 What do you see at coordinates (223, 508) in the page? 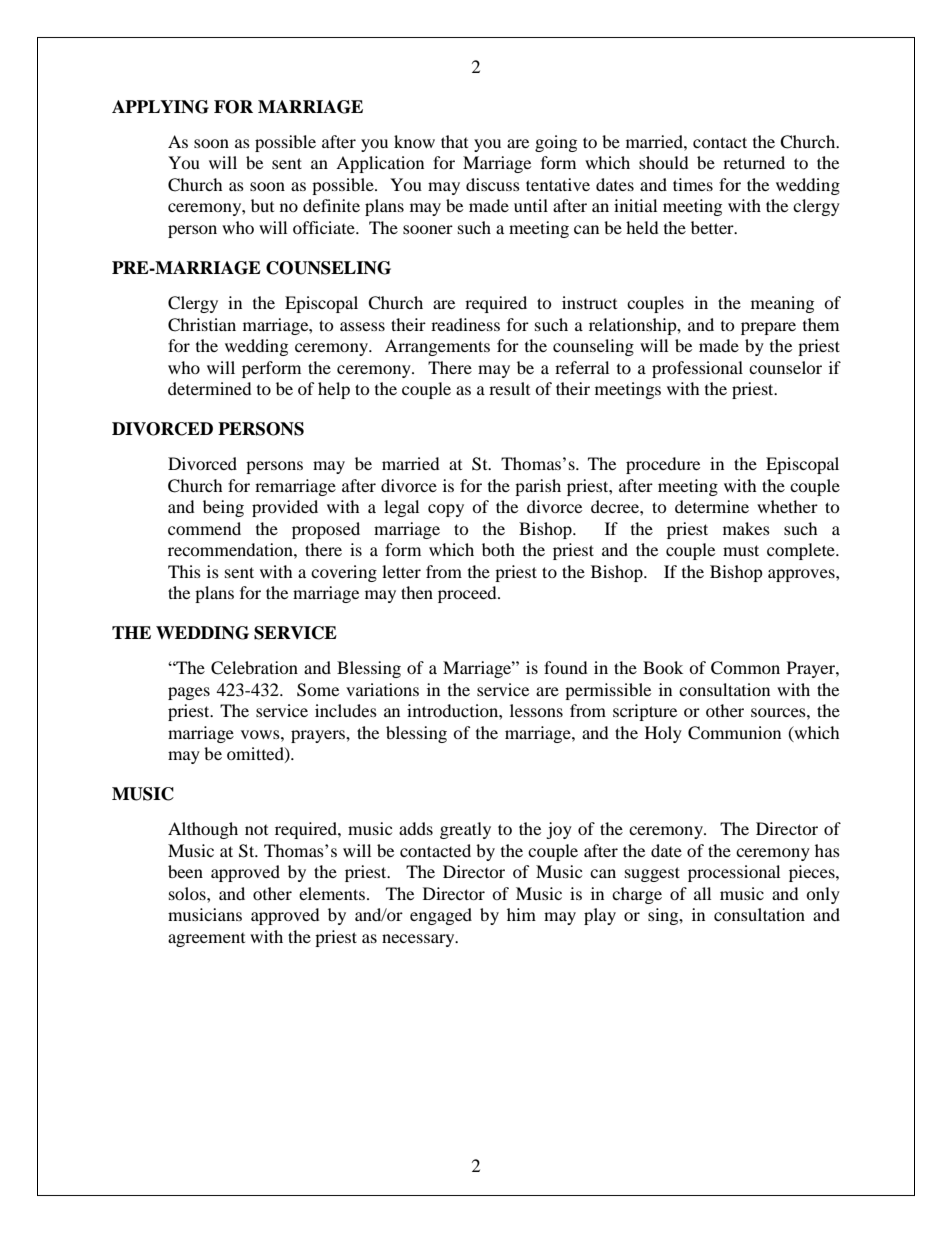
I see `being` at bounding box center [223, 508].
